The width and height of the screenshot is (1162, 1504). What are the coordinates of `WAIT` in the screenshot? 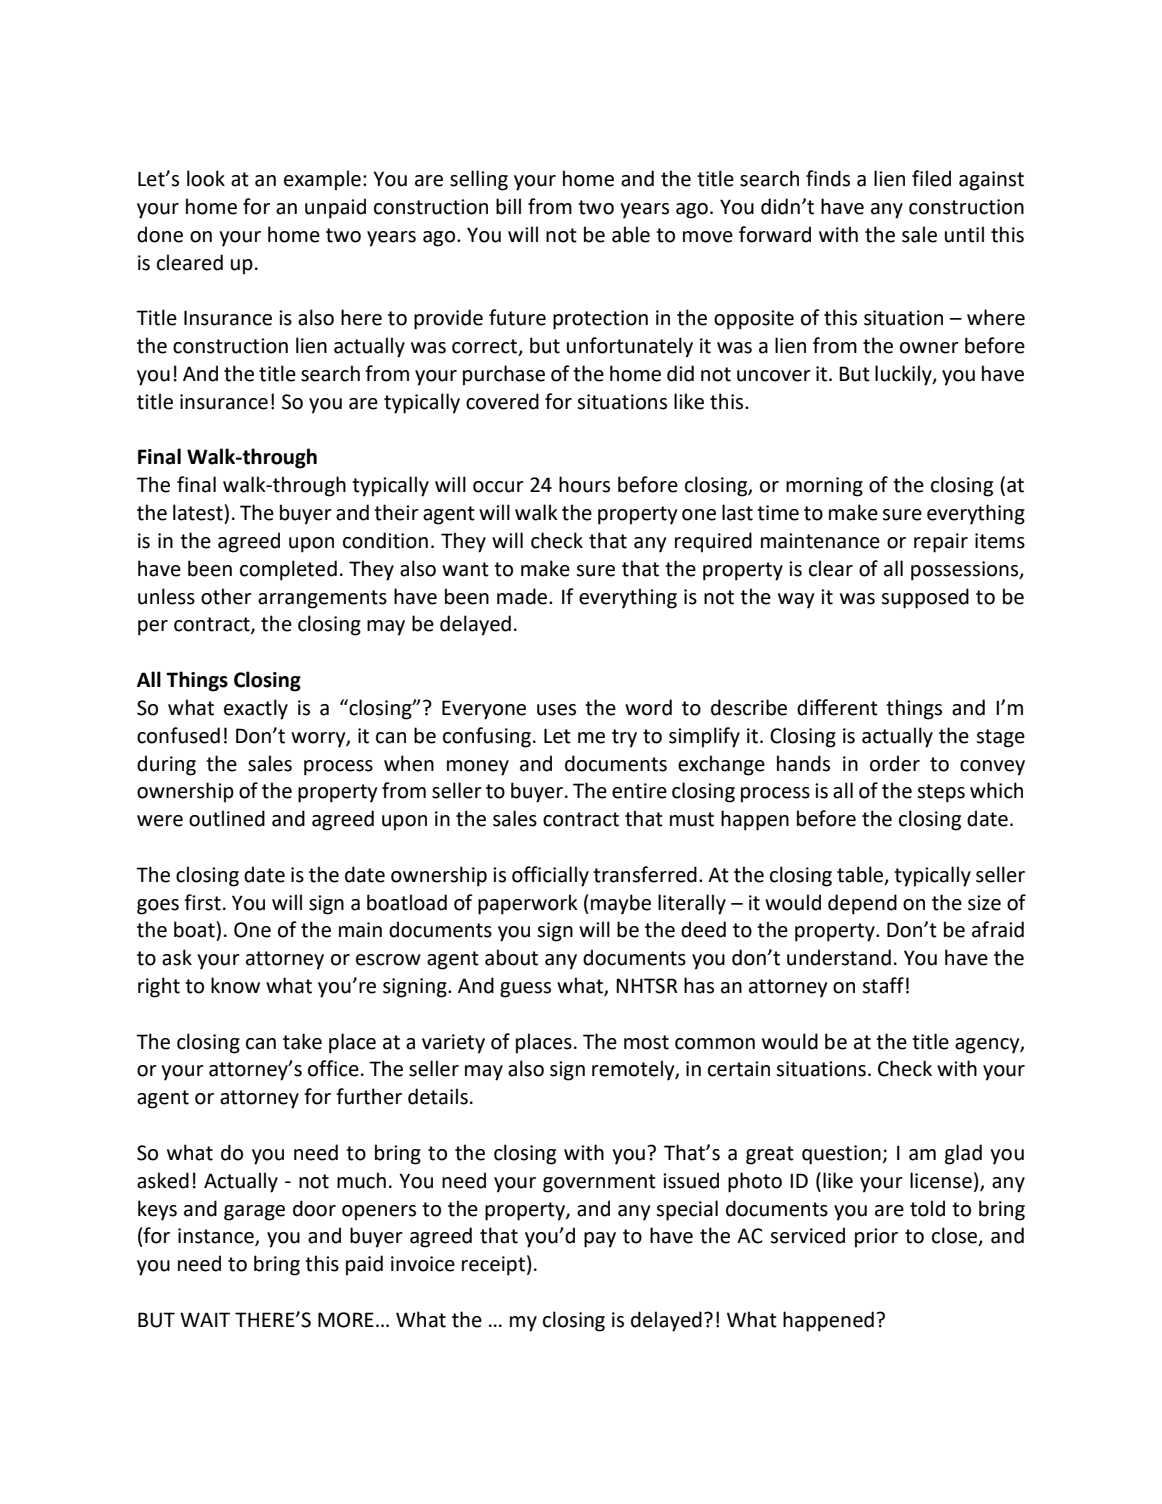 It's located at (205, 1319).
